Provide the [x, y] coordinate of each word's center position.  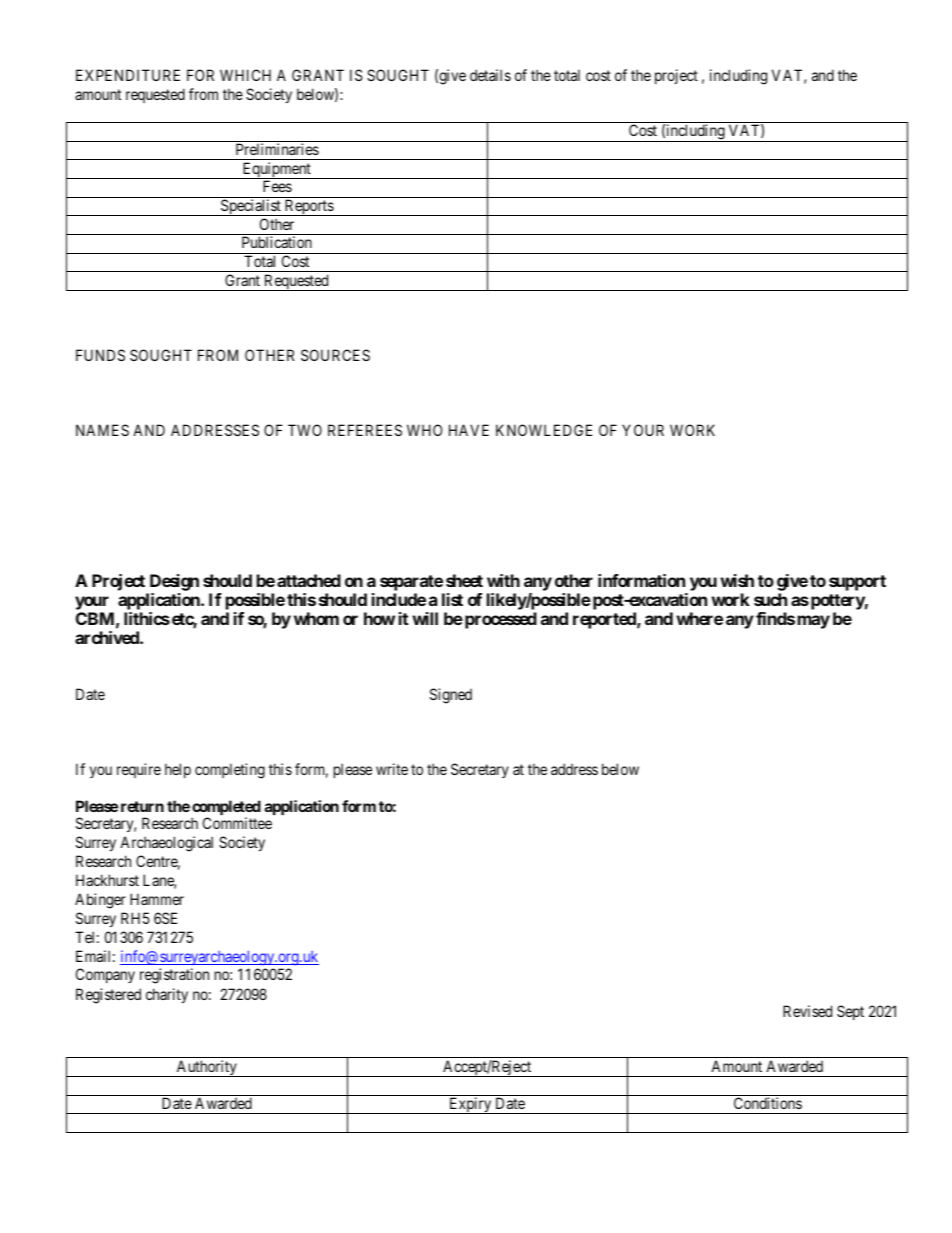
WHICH [245, 75]
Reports [308, 207]
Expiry [470, 1105]
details [490, 75]
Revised [807, 1011]
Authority [206, 1068]
